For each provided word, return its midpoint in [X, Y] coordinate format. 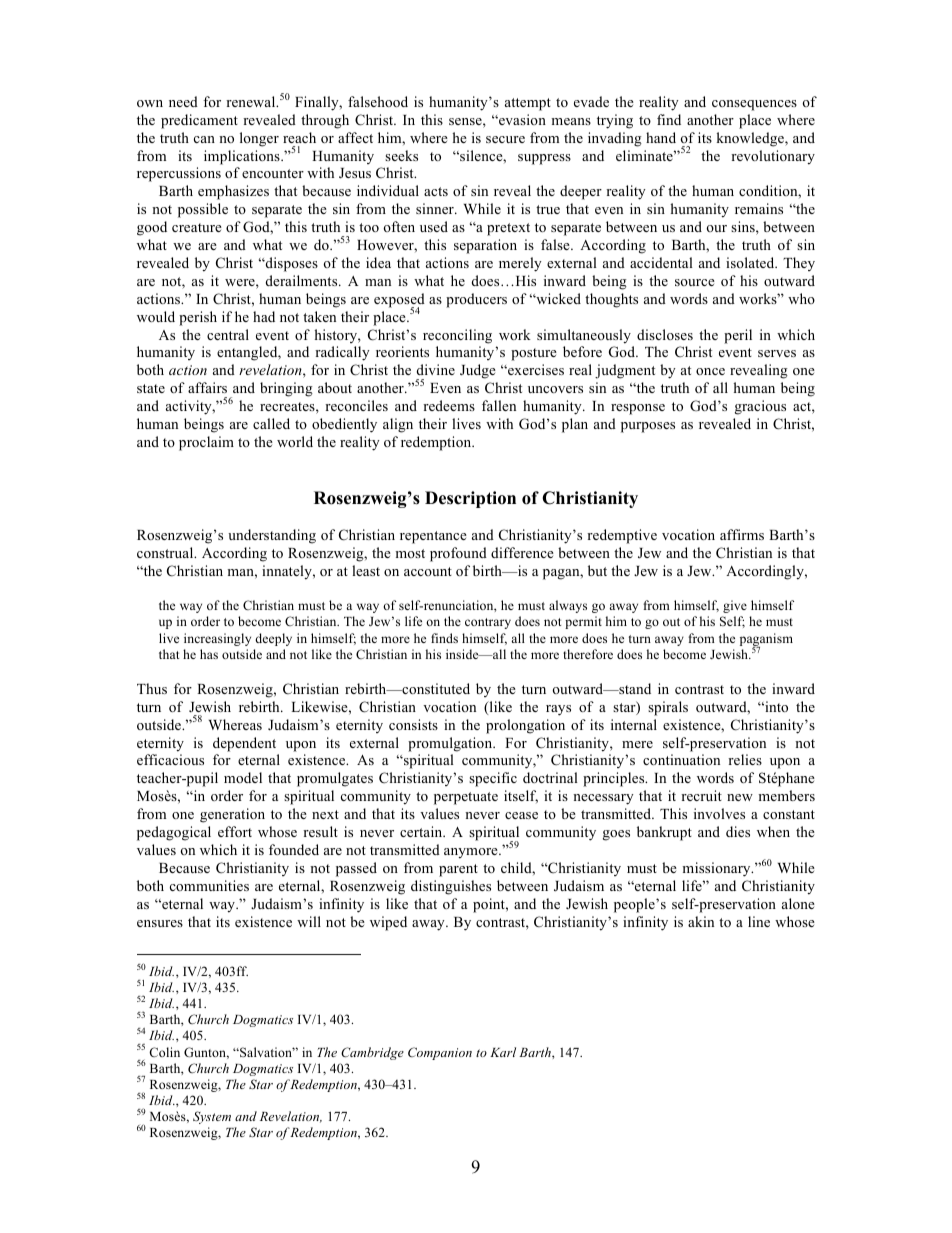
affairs [207, 387]
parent [458, 870]
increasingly [217, 639]
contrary [488, 623]
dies [738, 831]
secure [505, 139]
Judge [478, 371]
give [735, 606]
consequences [754, 105]
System [212, 1117]
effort [235, 831]
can [204, 139]
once [710, 371]
